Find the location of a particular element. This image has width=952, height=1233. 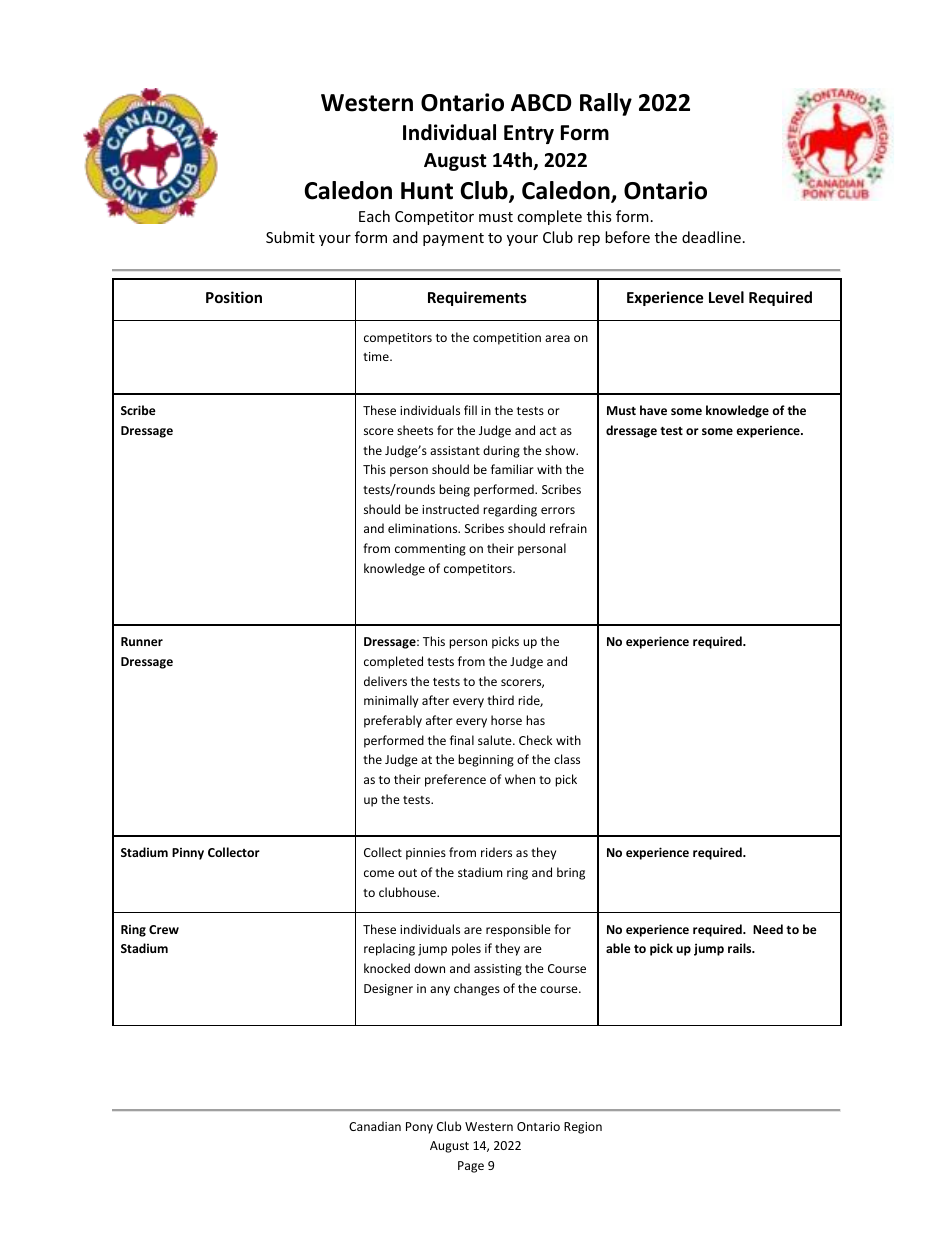

refrain is located at coordinates (568, 528).
